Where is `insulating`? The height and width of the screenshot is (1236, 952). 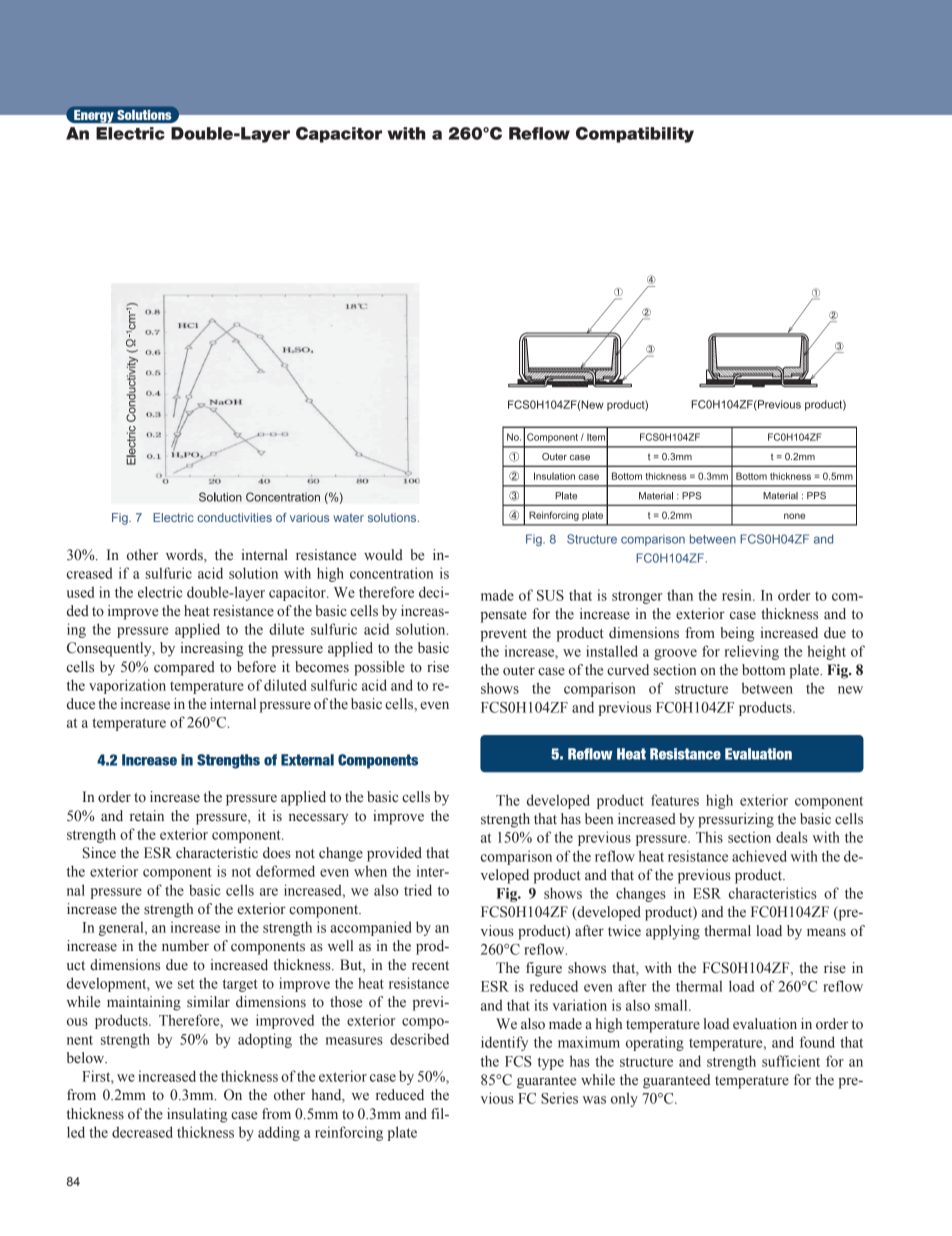
insulating is located at coordinates (197, 1115).
